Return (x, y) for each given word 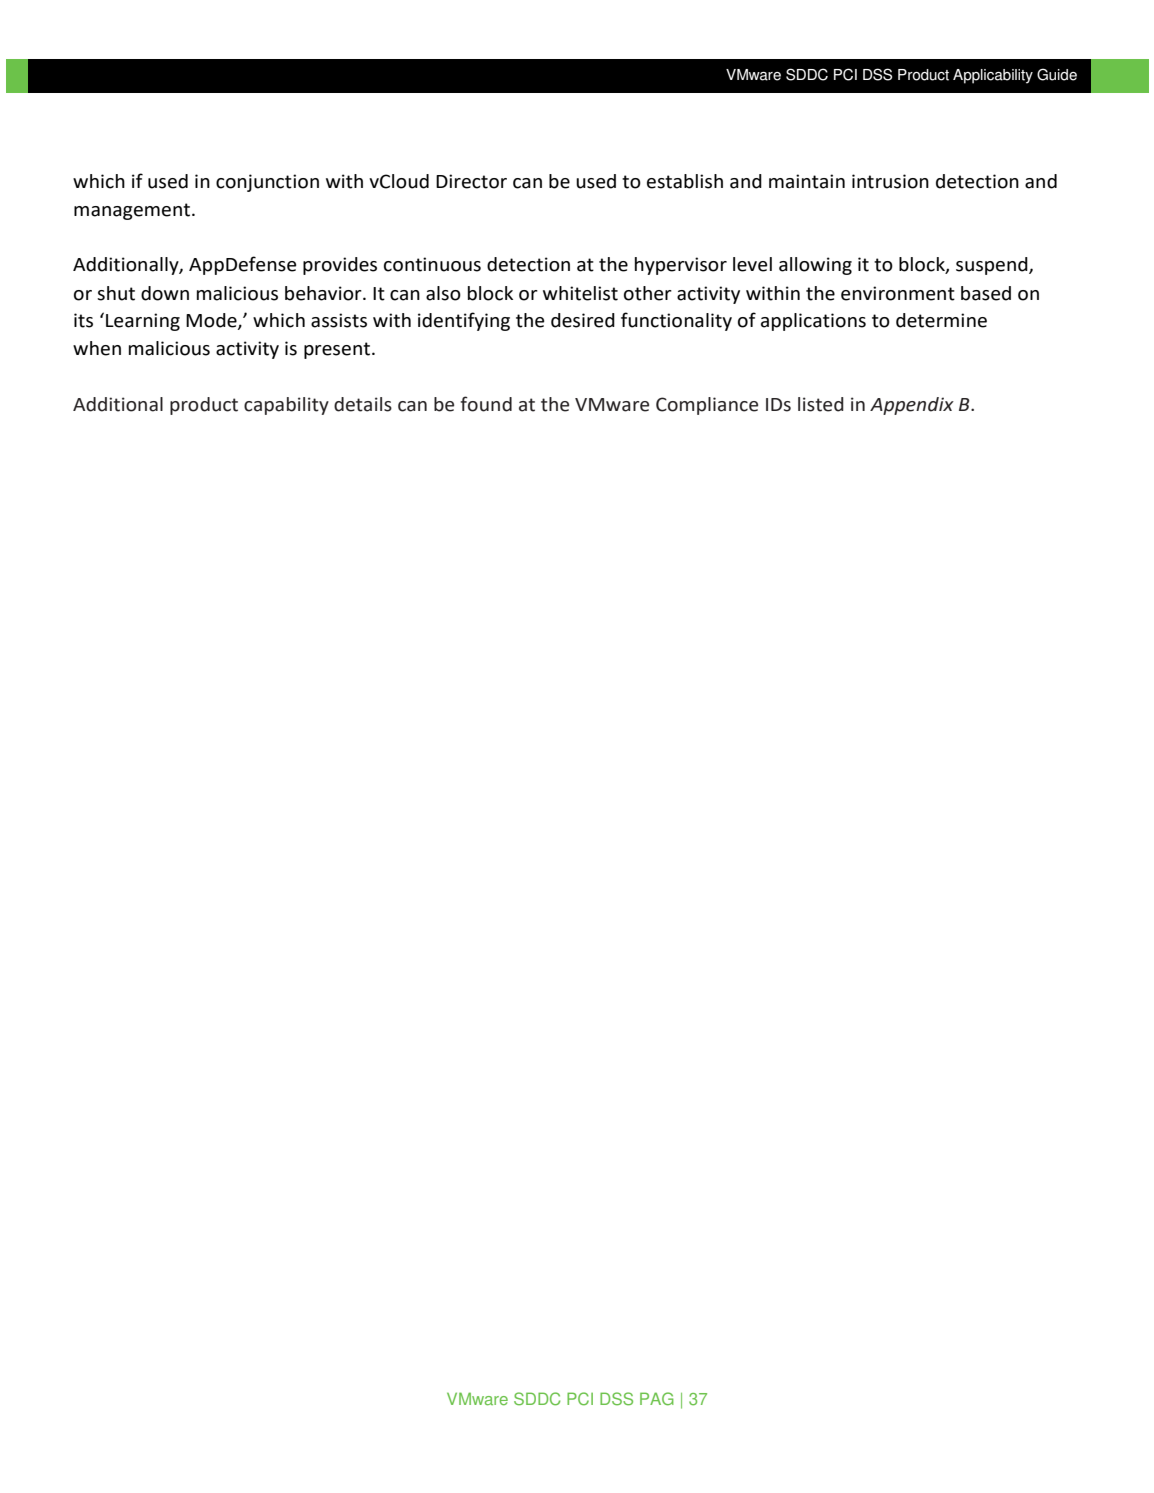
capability (286, 406)
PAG (657, 1399)
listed (821, 404)
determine (941, 320)
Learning (143, 322)
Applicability (993, 76)
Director (471, 181)
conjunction (267, 183)
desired (583, 320)
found (486, 404)
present (337, 350)
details (363, 404)
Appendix (912, 406)
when (97, 348)
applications (813, 322)
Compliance (707, 406)
